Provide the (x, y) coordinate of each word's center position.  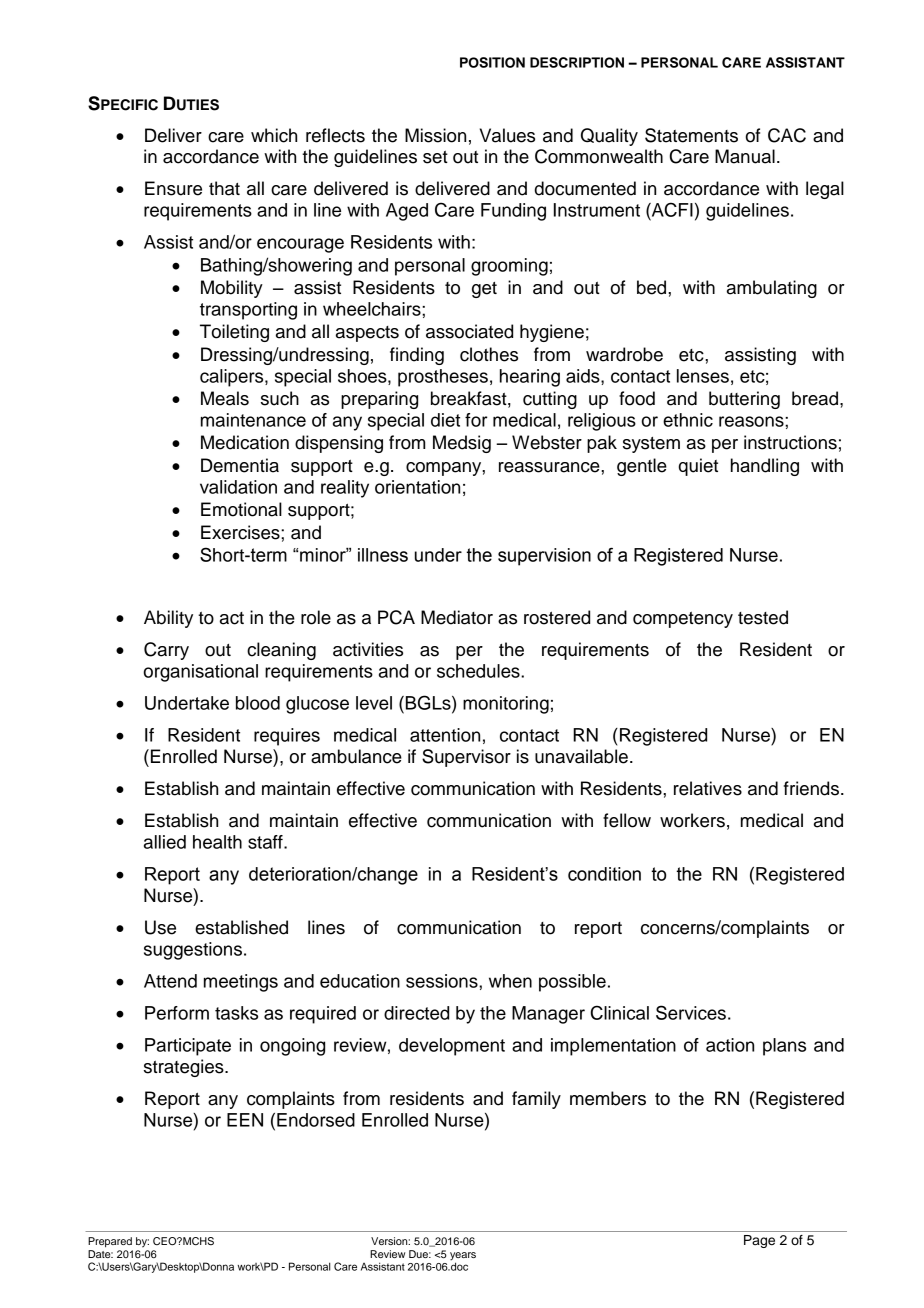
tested (763, 617)
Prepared (110, 1242)
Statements (691, 135)
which (274, 135)
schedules (479, 671)
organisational (200, 673)
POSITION (492, 62)
